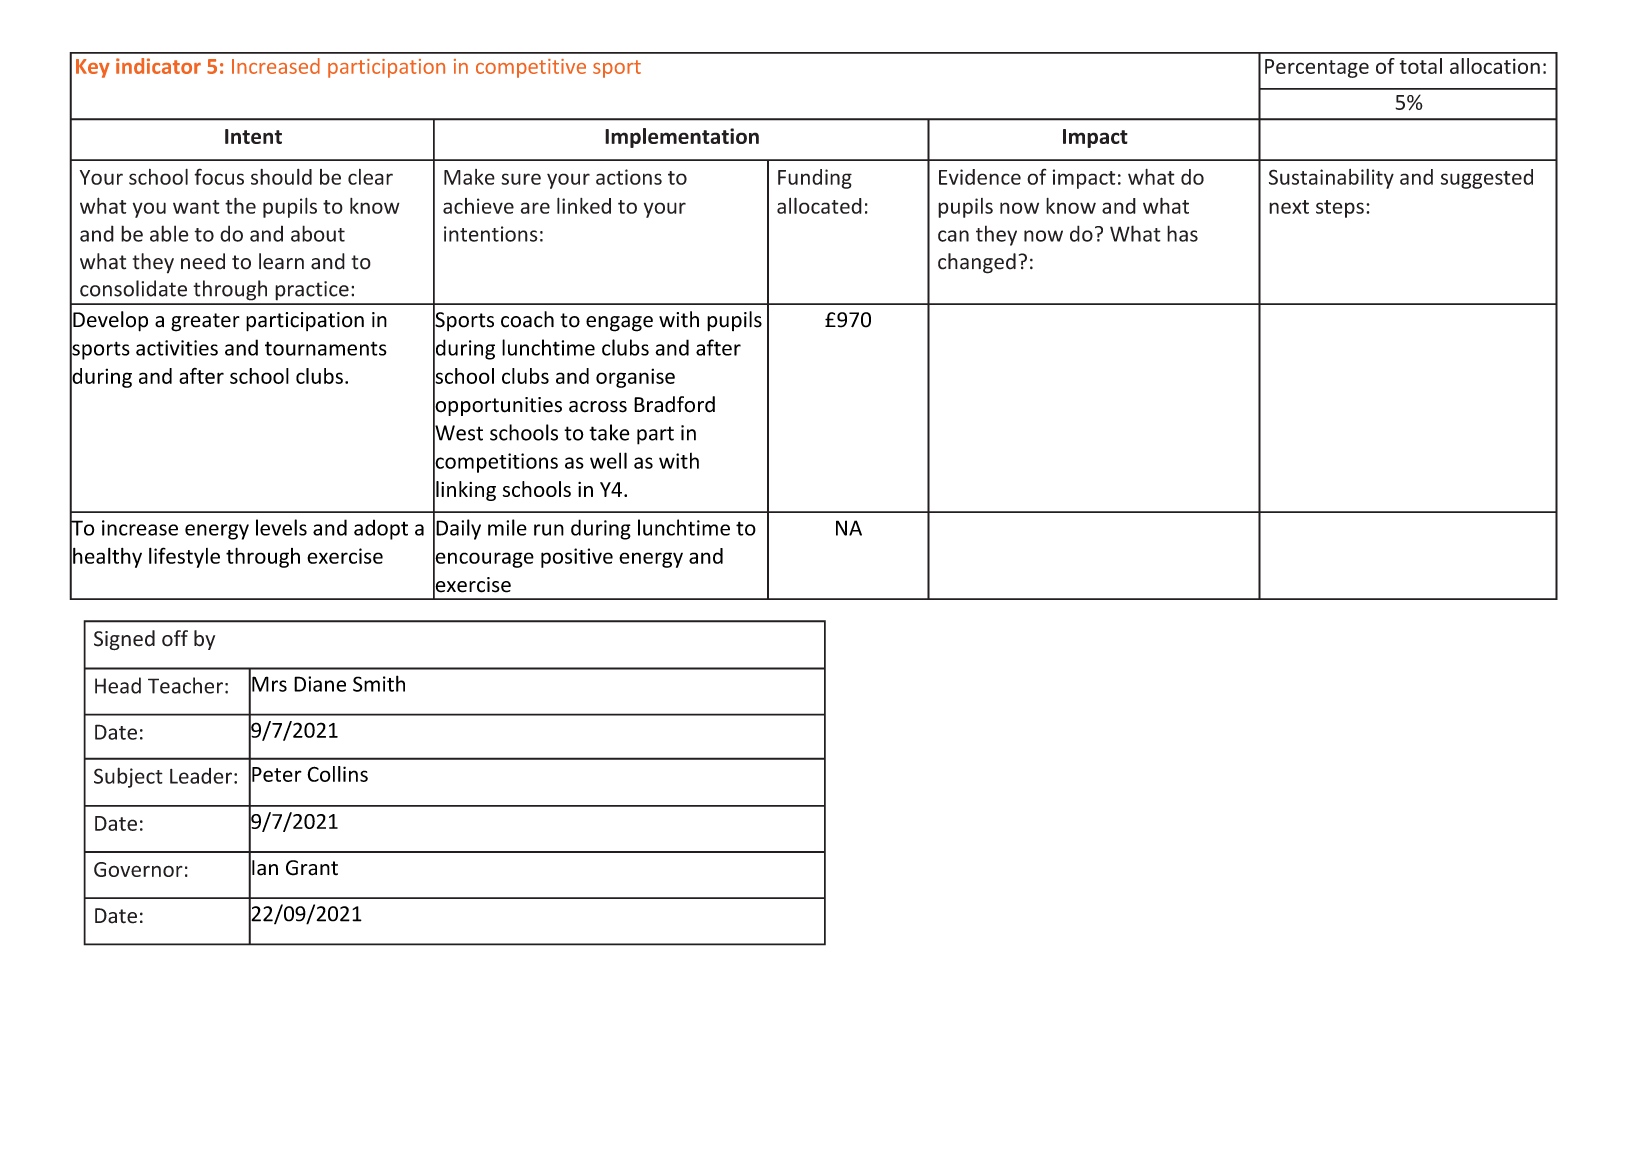 The width and height of the screenshot is (1627, 1151). What do you see at coordinates (379, 683) in the screenshot?
I see `Smith` at bounding box center [379, 683].
